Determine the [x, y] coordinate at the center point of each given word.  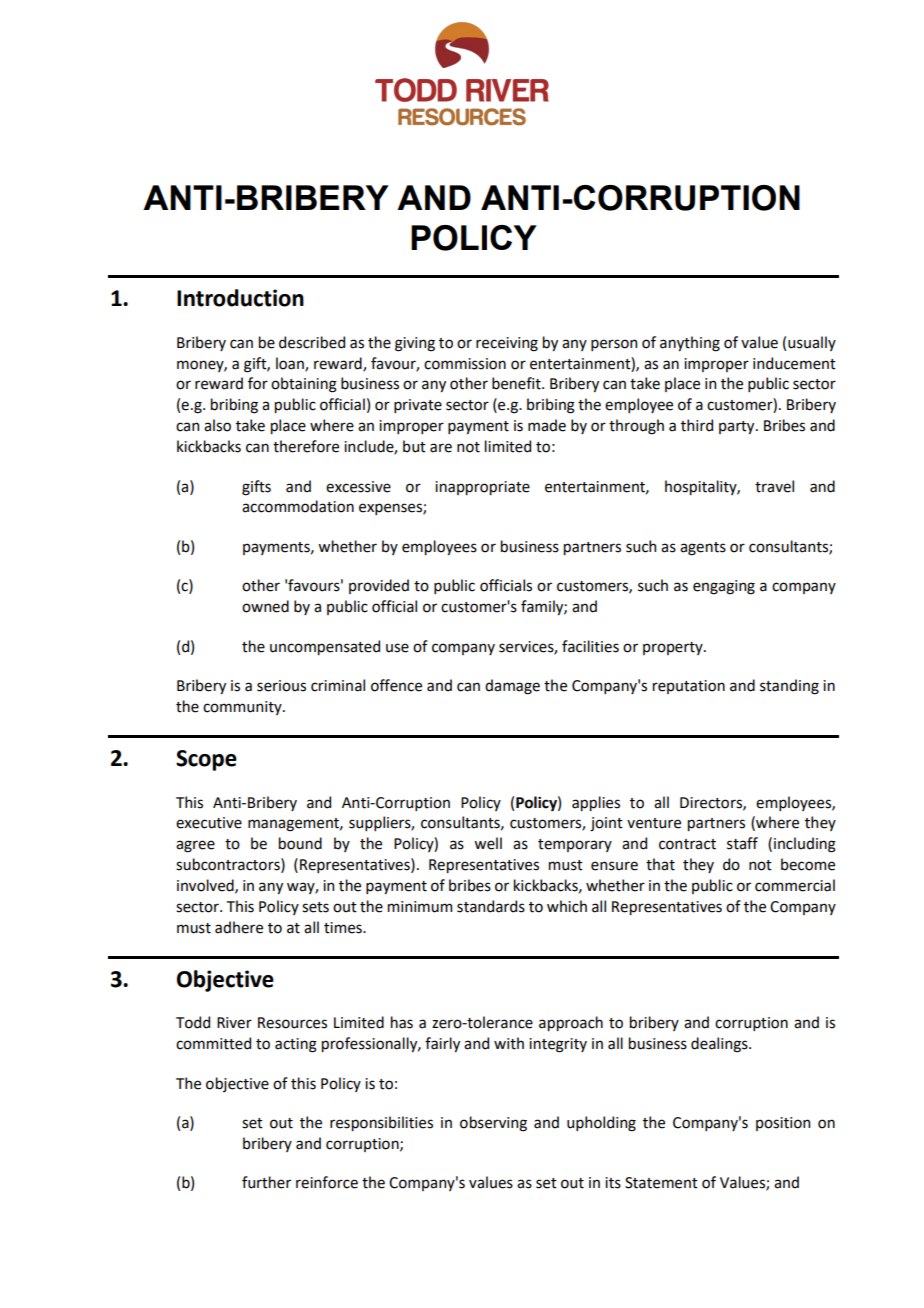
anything [690, 344]
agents [703, 549]
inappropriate [482, 488]
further [266, 1182]
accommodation [298, 506]
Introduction [240, 298]
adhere [239, 927]
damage [512, 687]
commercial [795, 885]
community [243, 708]
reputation [689, 687]
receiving [507, 344]
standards [491, 906]
